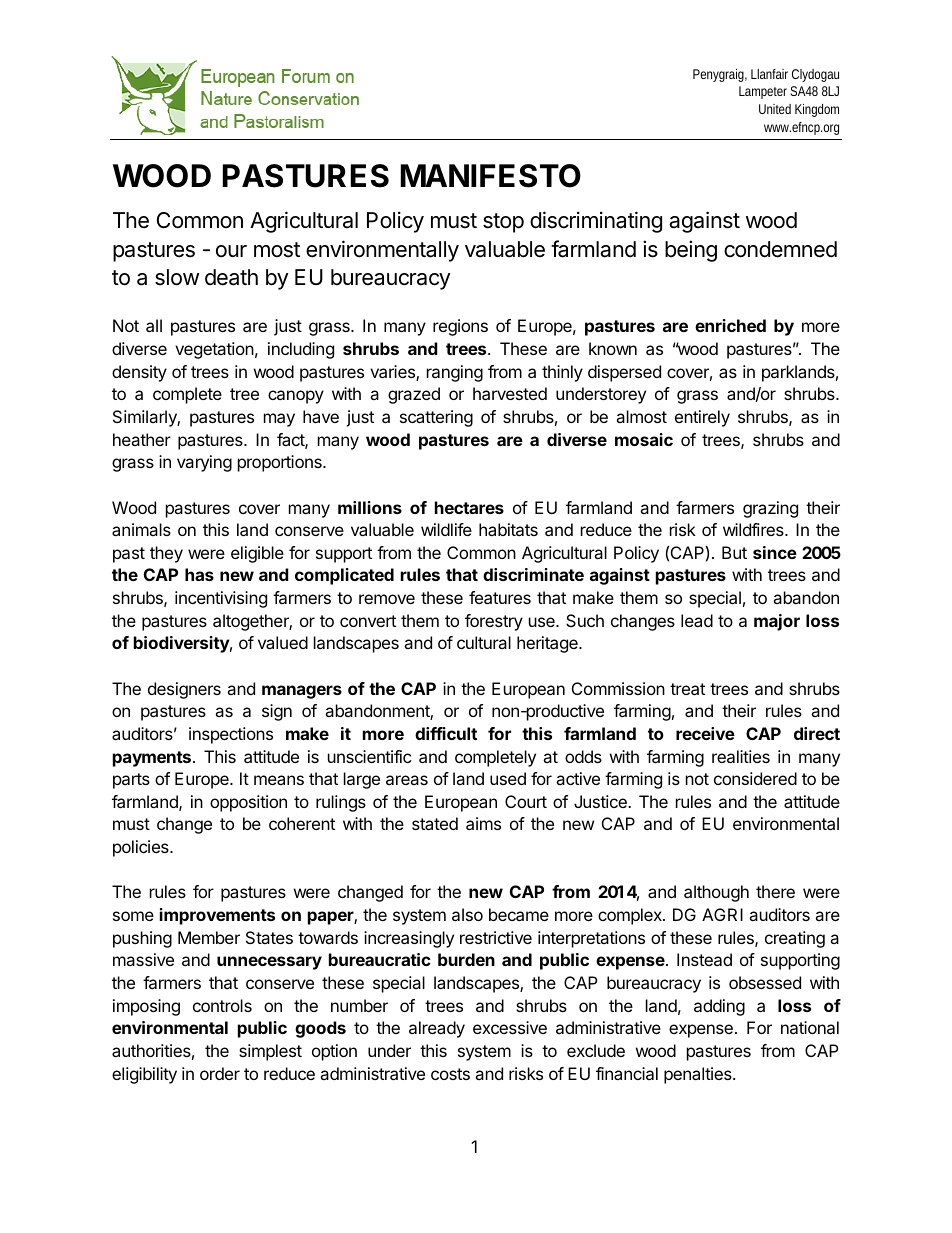 This document has width=952, height=1233. What do you see at coordinates (220, 1073) in the document?
I see `order` at bounding box center [220, 1073].
